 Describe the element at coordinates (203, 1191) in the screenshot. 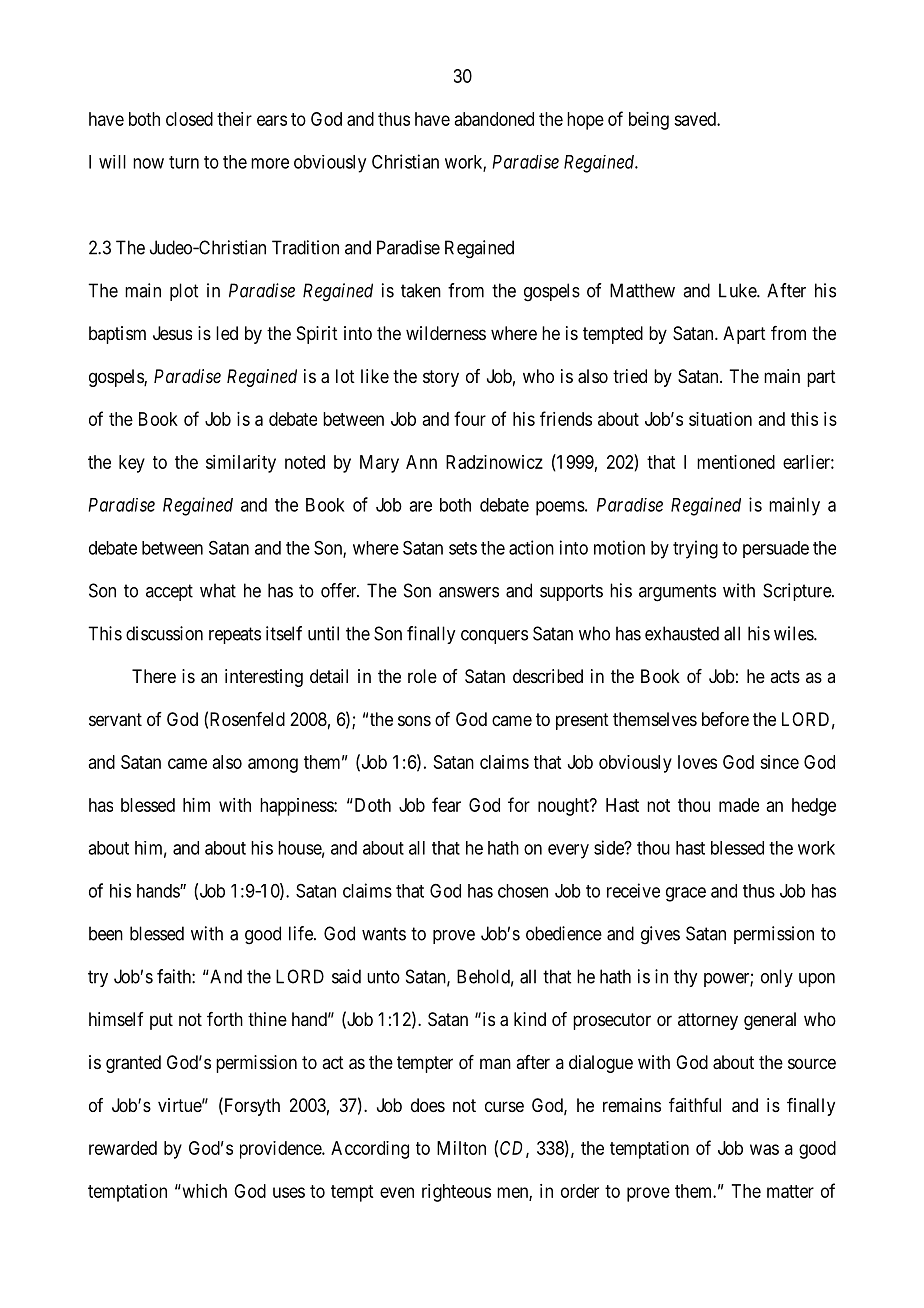

I see `which` at that location.
